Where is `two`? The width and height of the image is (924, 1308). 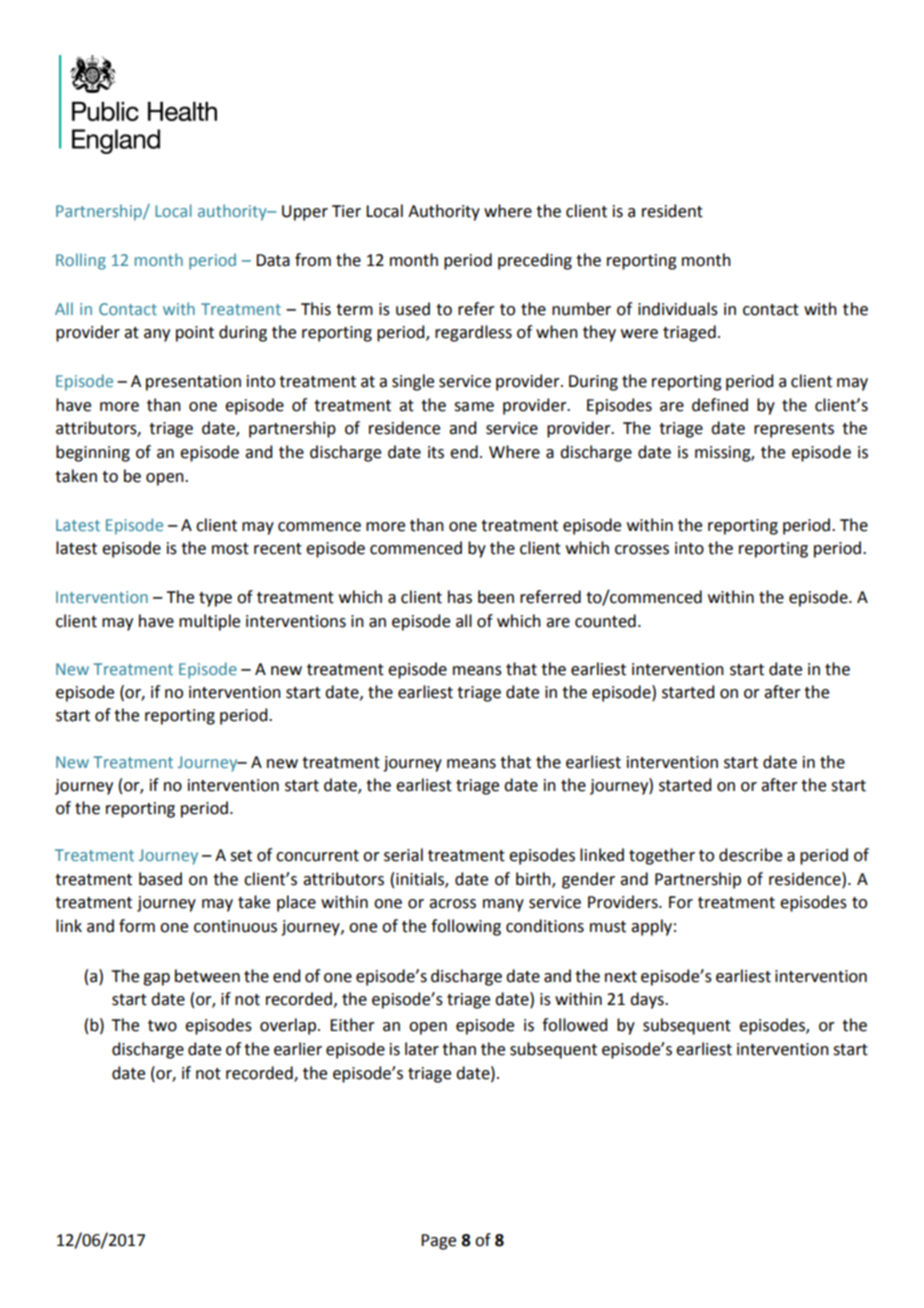 two is located at coordinates (162, 1026).
